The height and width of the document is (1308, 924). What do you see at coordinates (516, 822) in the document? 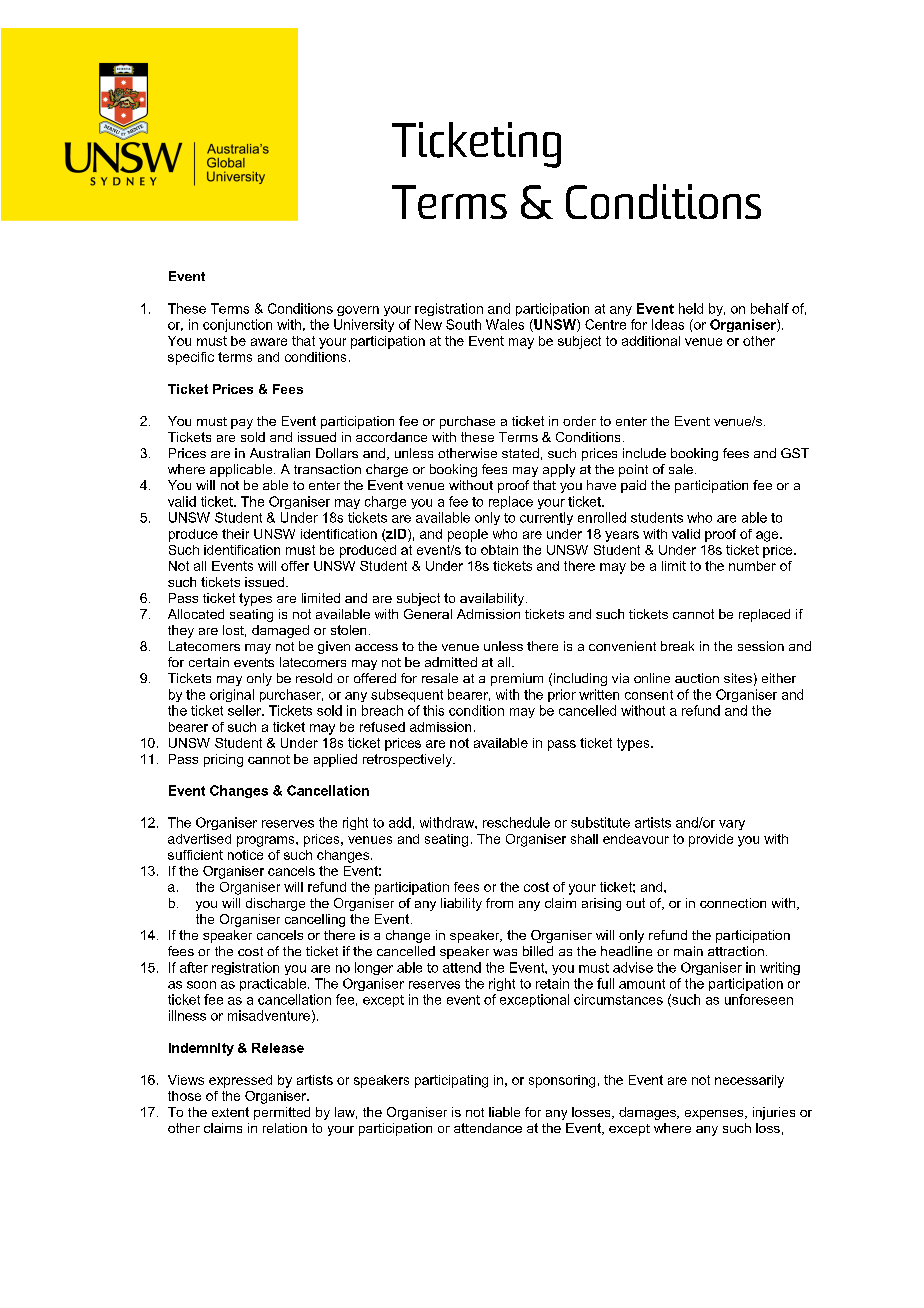
I see `reschedule` at bounding box center [516, 822].
